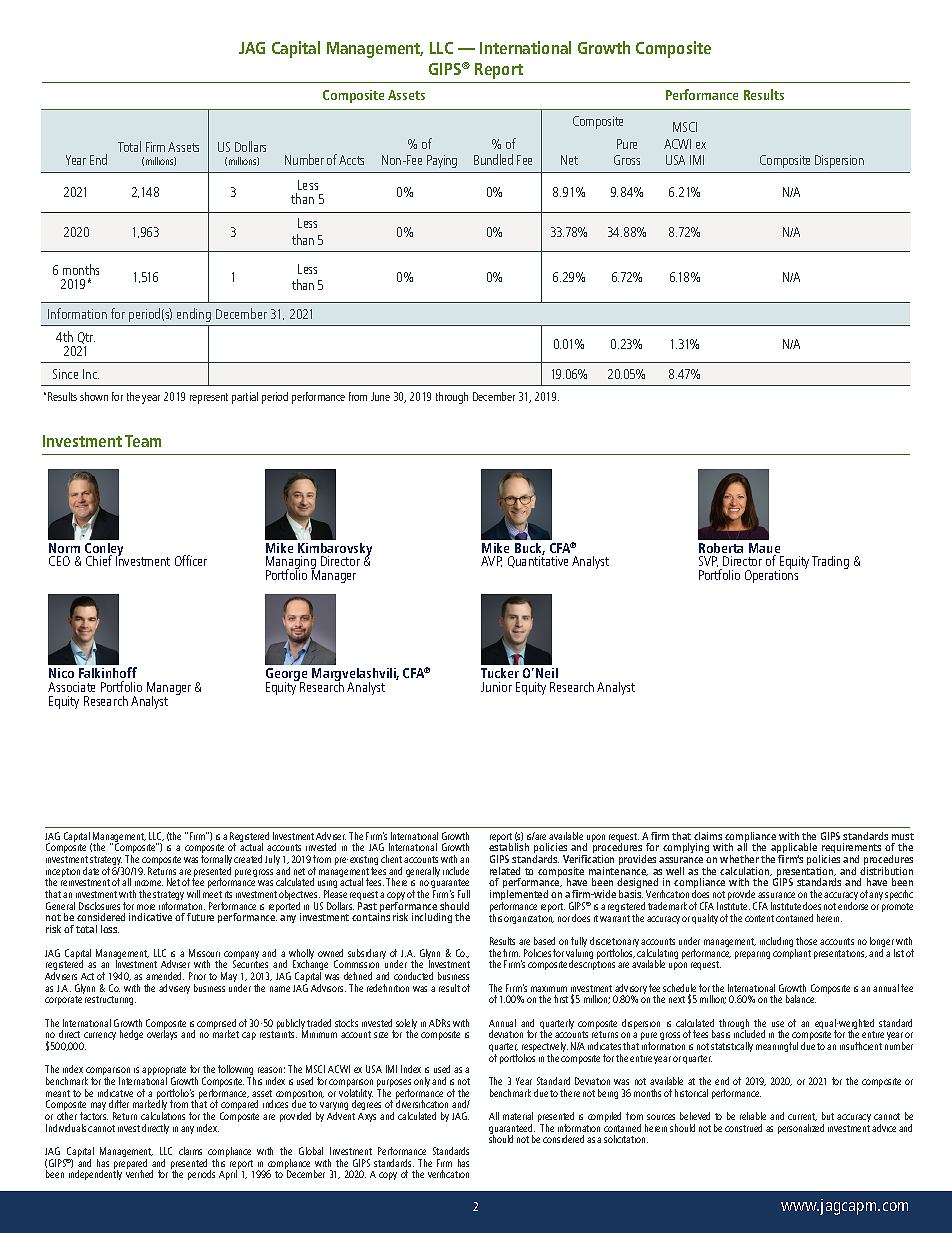 Image resolution: width=952 pixels, height=1233 pixels. What do you see at coordinates (739, 859) in the screenshot?
I see `whether` at bounding box center [739, 859].
